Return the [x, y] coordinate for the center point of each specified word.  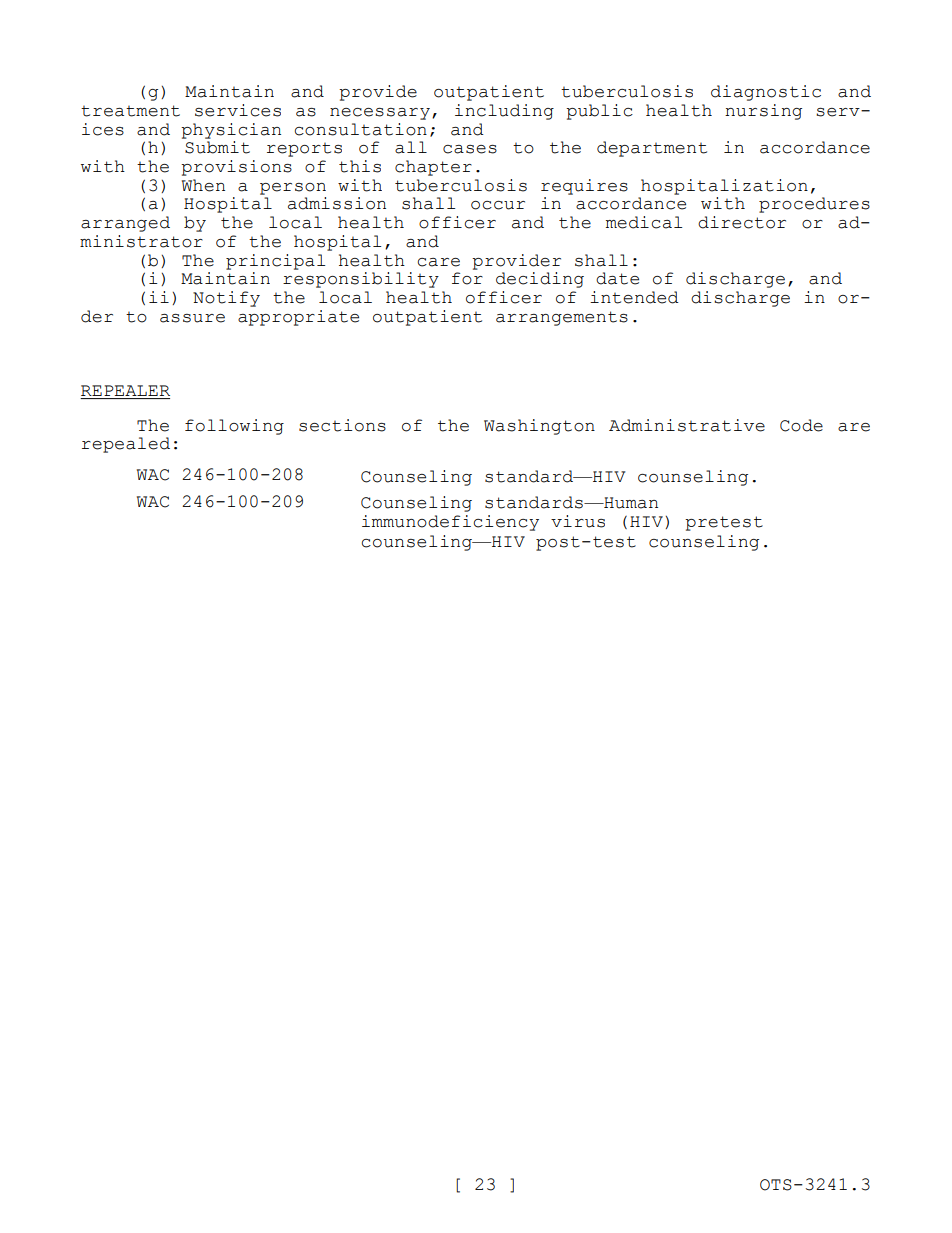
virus [578, 521]
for [467, 278]
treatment [130, 111]
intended [634, 297]
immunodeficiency [450, 523]
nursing [763, 112]
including [504, 112]
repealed [126, 445]
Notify [226, 299]
